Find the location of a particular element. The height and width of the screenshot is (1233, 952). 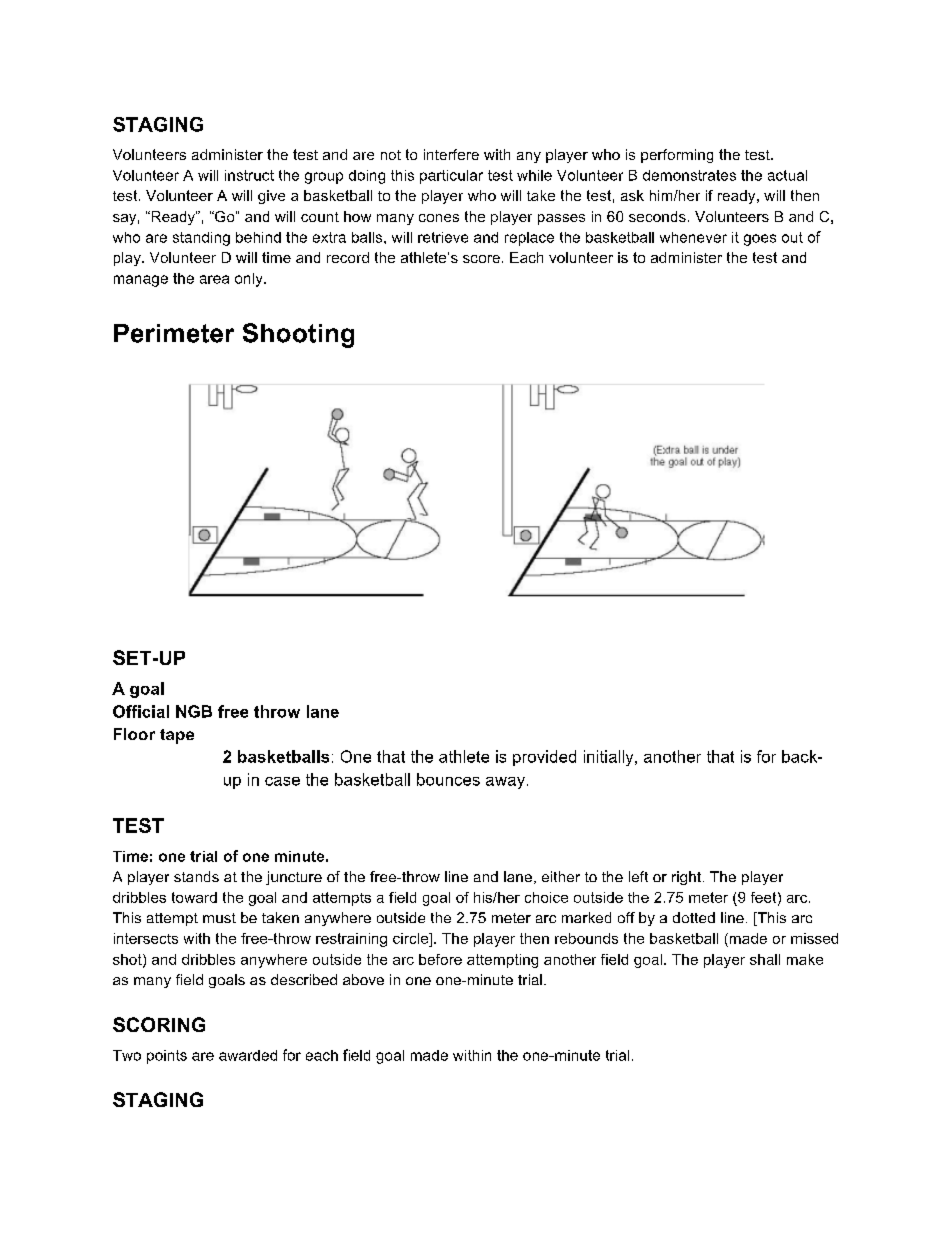

right is located at coordinates (688, 878).
